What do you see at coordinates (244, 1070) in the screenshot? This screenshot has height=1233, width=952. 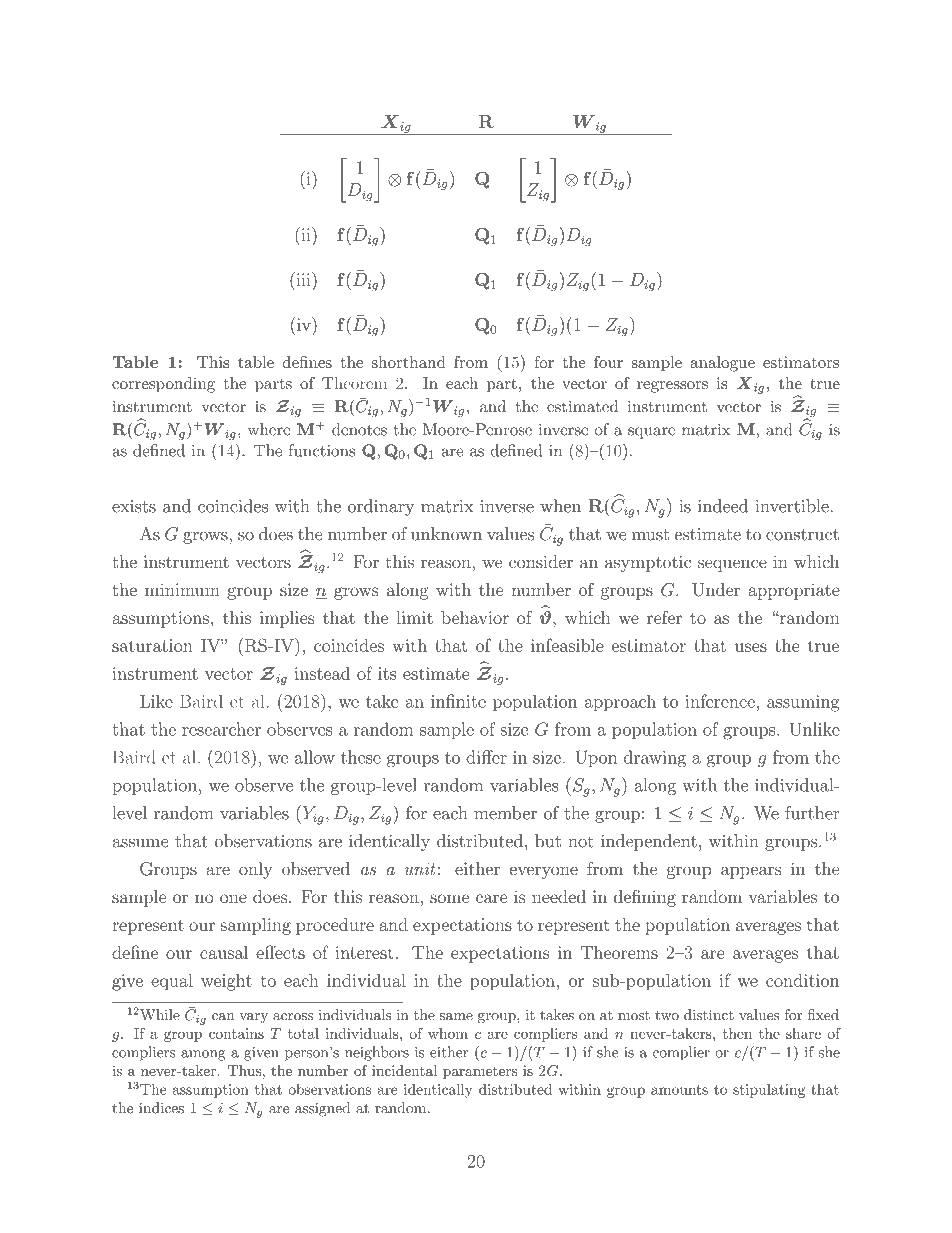 I see `Thus` at bounding box center [244, 1070].
